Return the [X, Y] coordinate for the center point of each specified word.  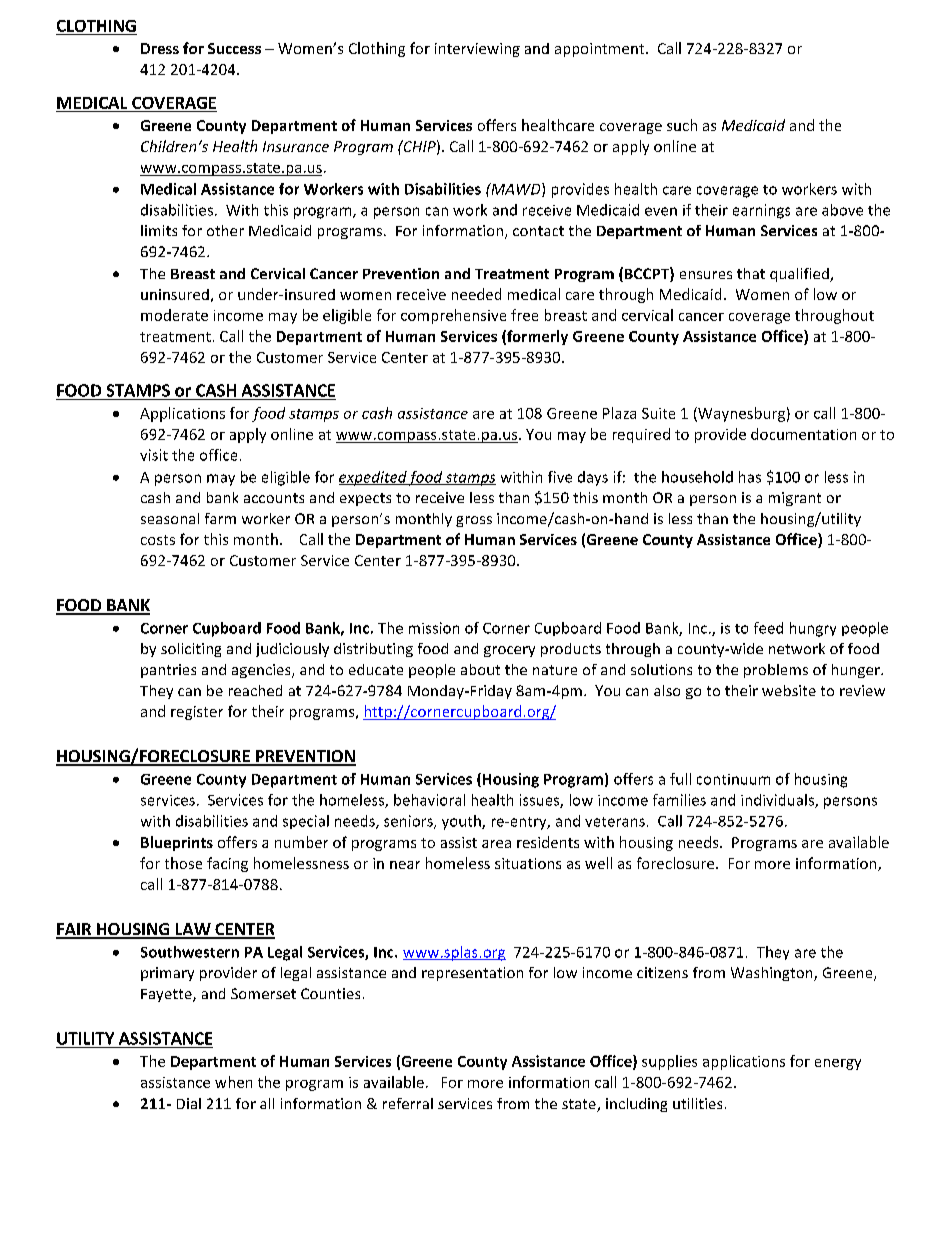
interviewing [477, 50]
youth [462, 822]
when [233, 1082]
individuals [778, 801]
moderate [174, 315]
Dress [160, 48]
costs [158, 540]
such [682, 125]
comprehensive [453, 316]
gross [474, 521]
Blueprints [177, 843]
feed [768, 628]
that [751, 273]
